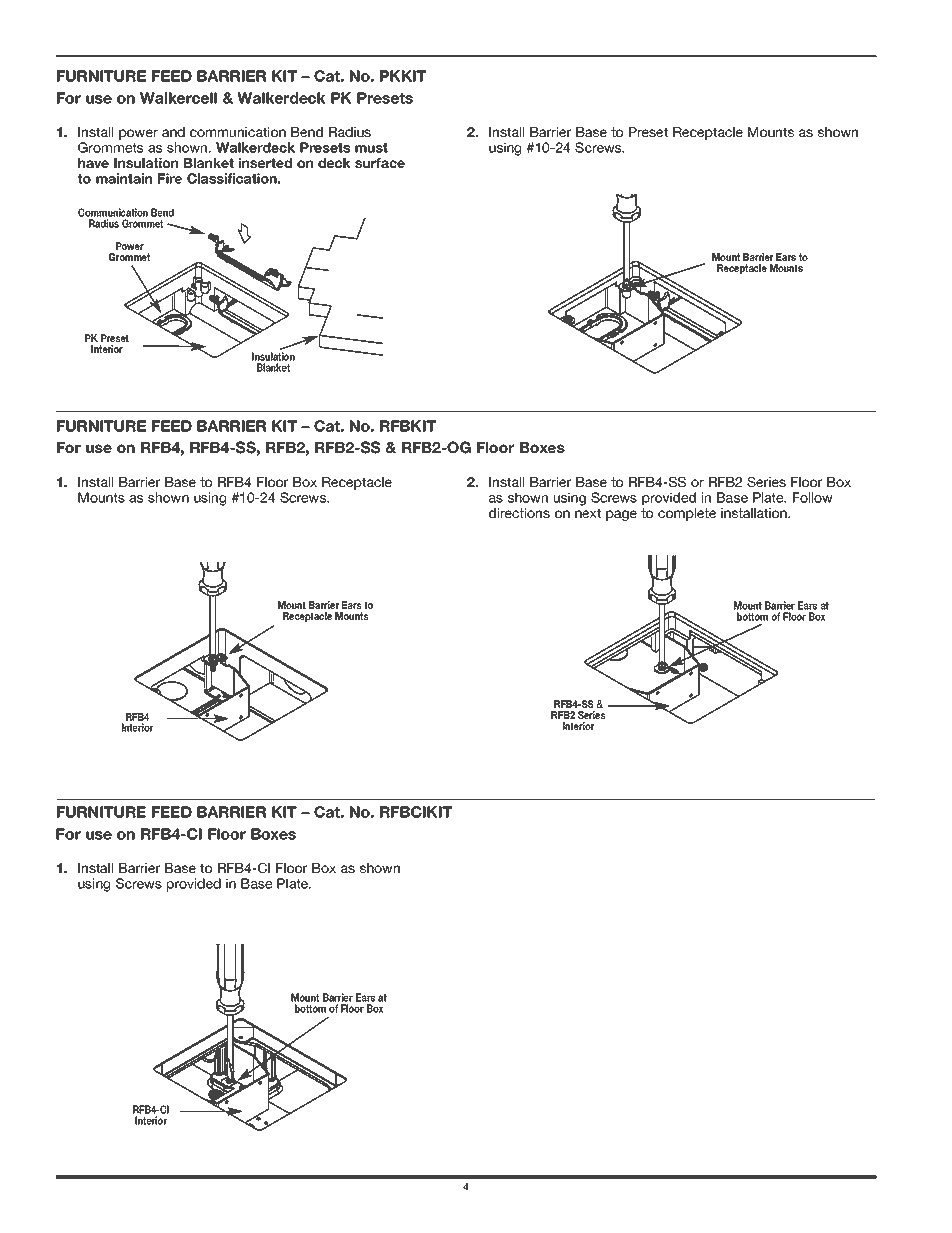 This screenshot has height=1233, width=952. Describe the element at coordinates (687, 514) in the screenshot. I see `complete` at that location.
